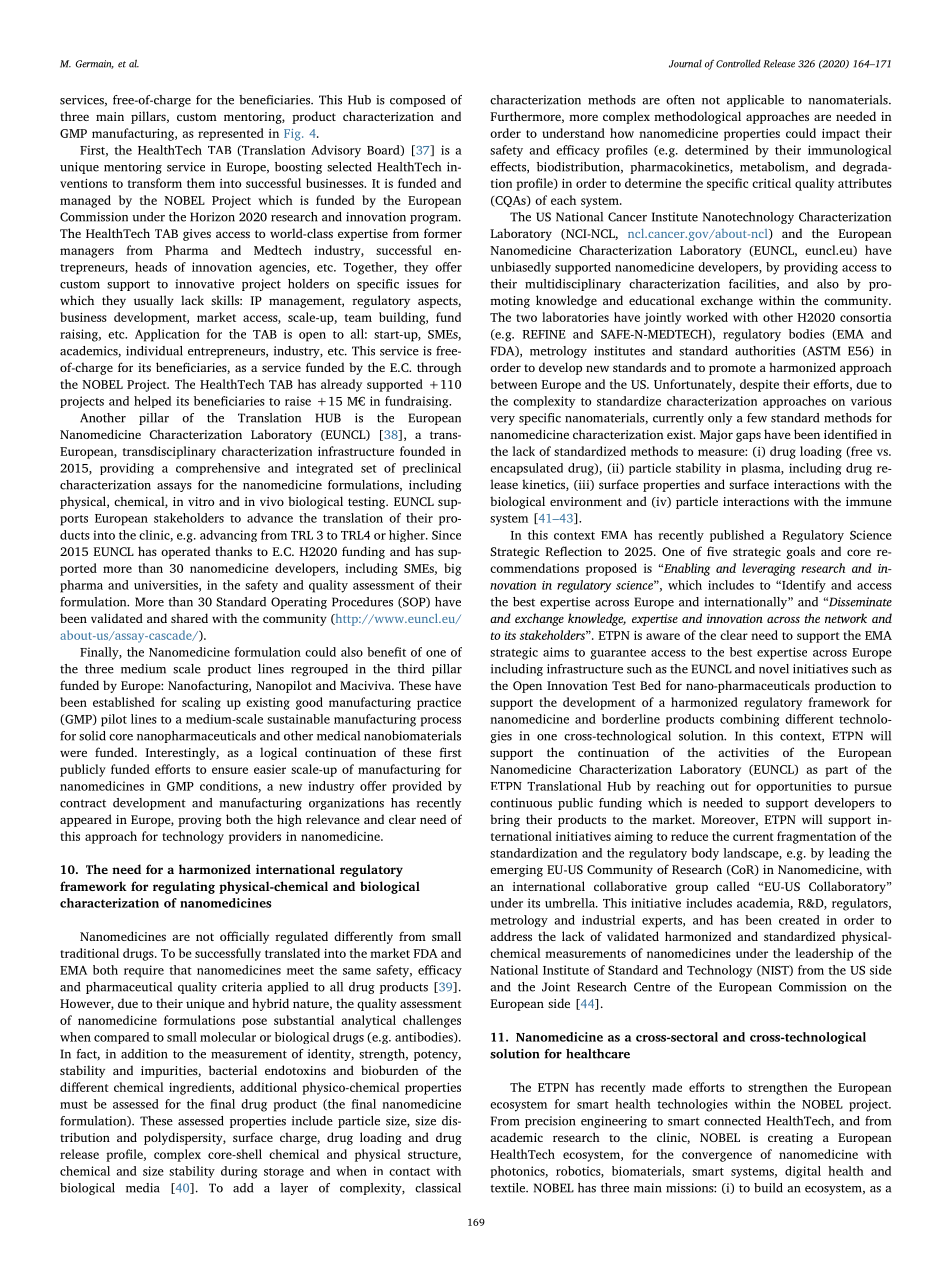 This screenshot has width=952, height=1270. I want to click on shared, so click(189, 618).
